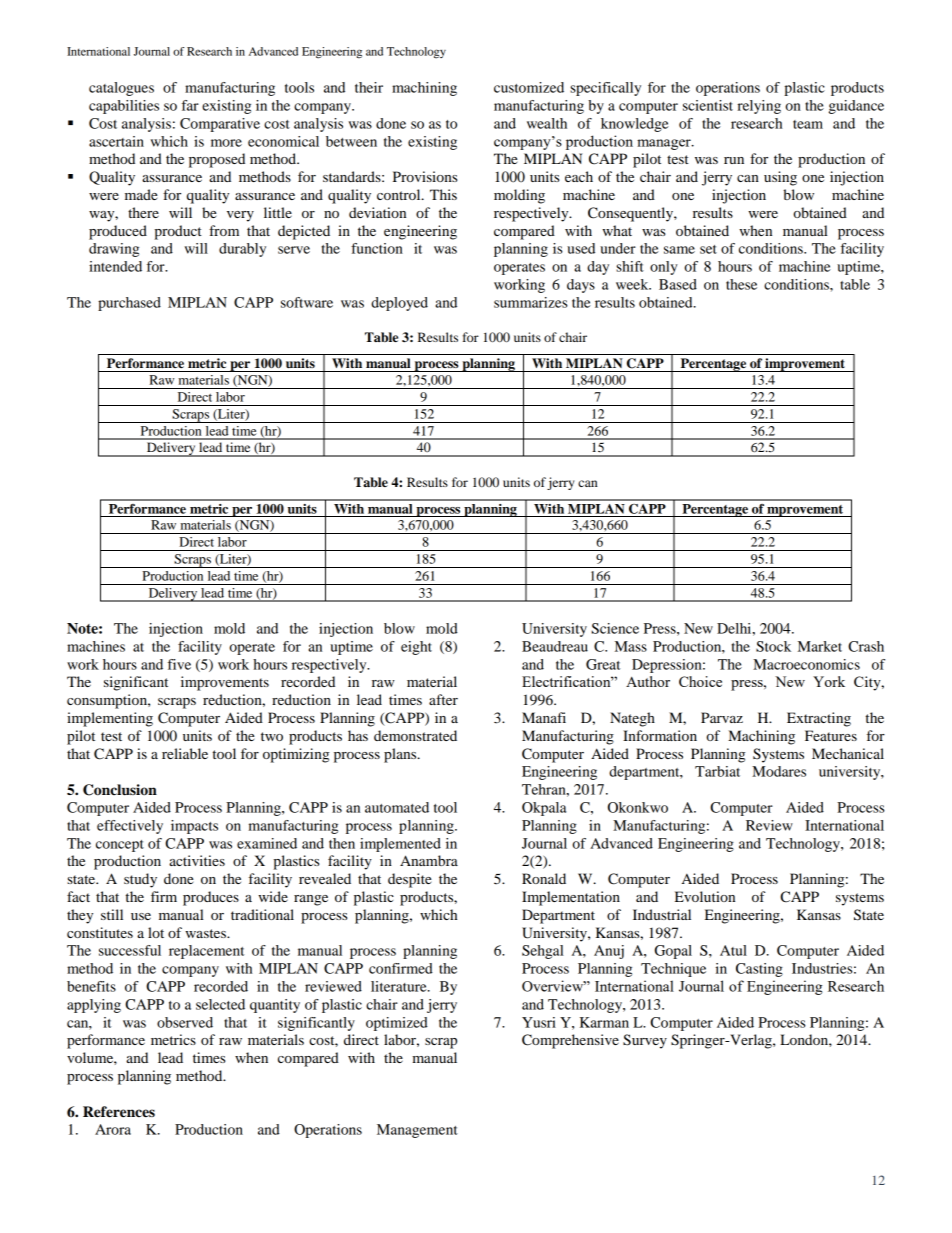  I want to click on Management, so click(417, 1131).
